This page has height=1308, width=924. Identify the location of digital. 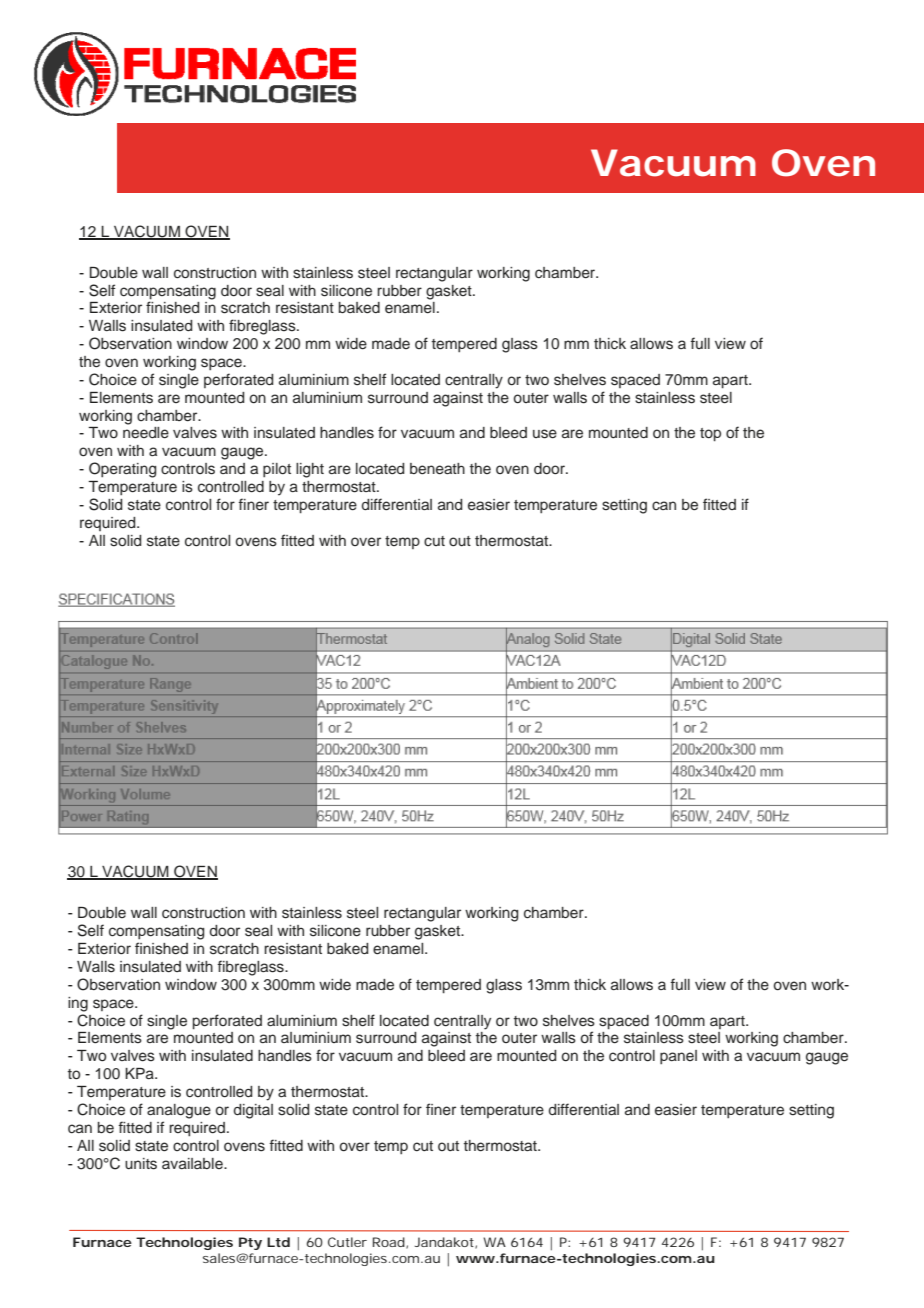
(253, 1111).
